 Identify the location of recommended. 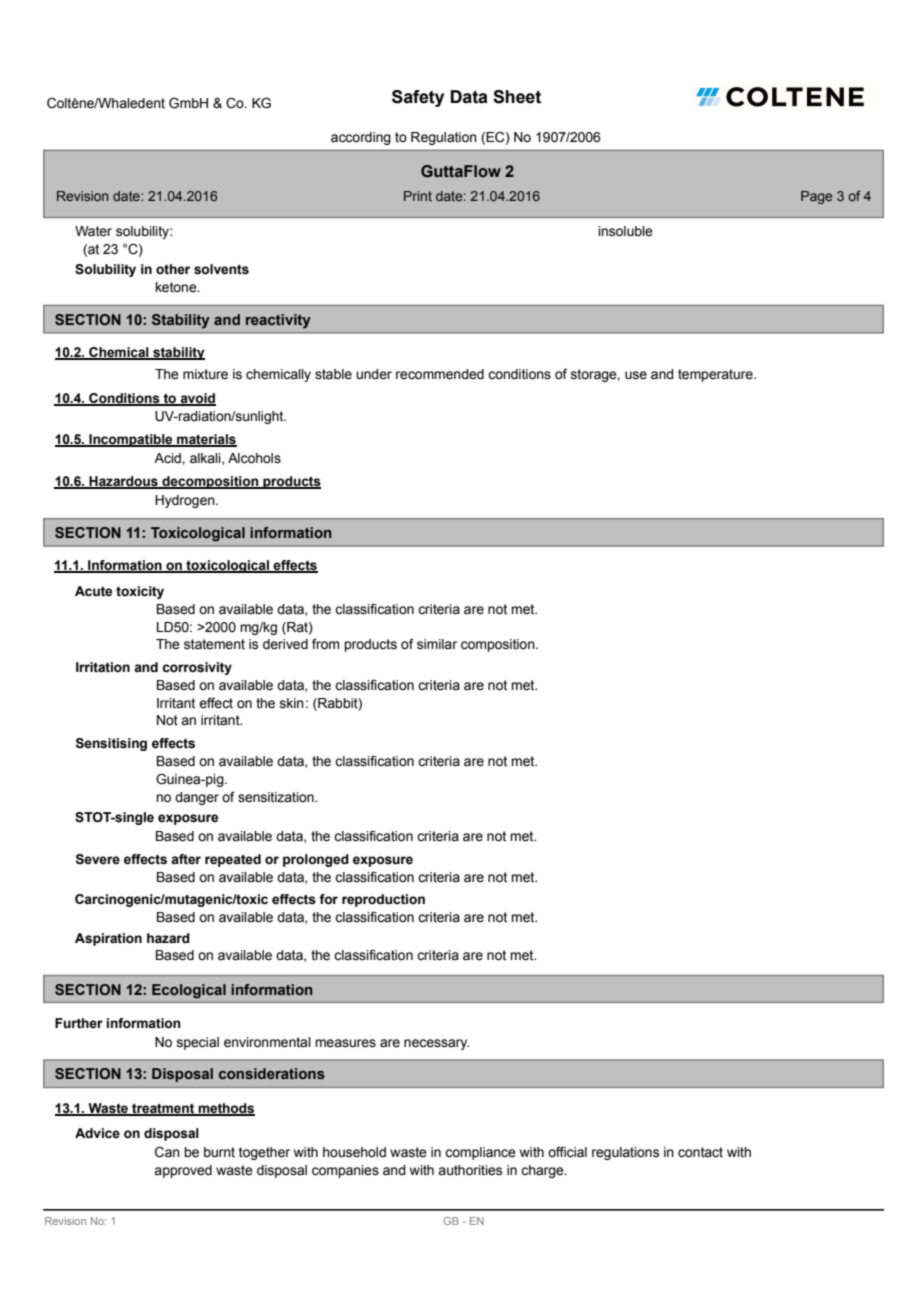
(440, 374).
